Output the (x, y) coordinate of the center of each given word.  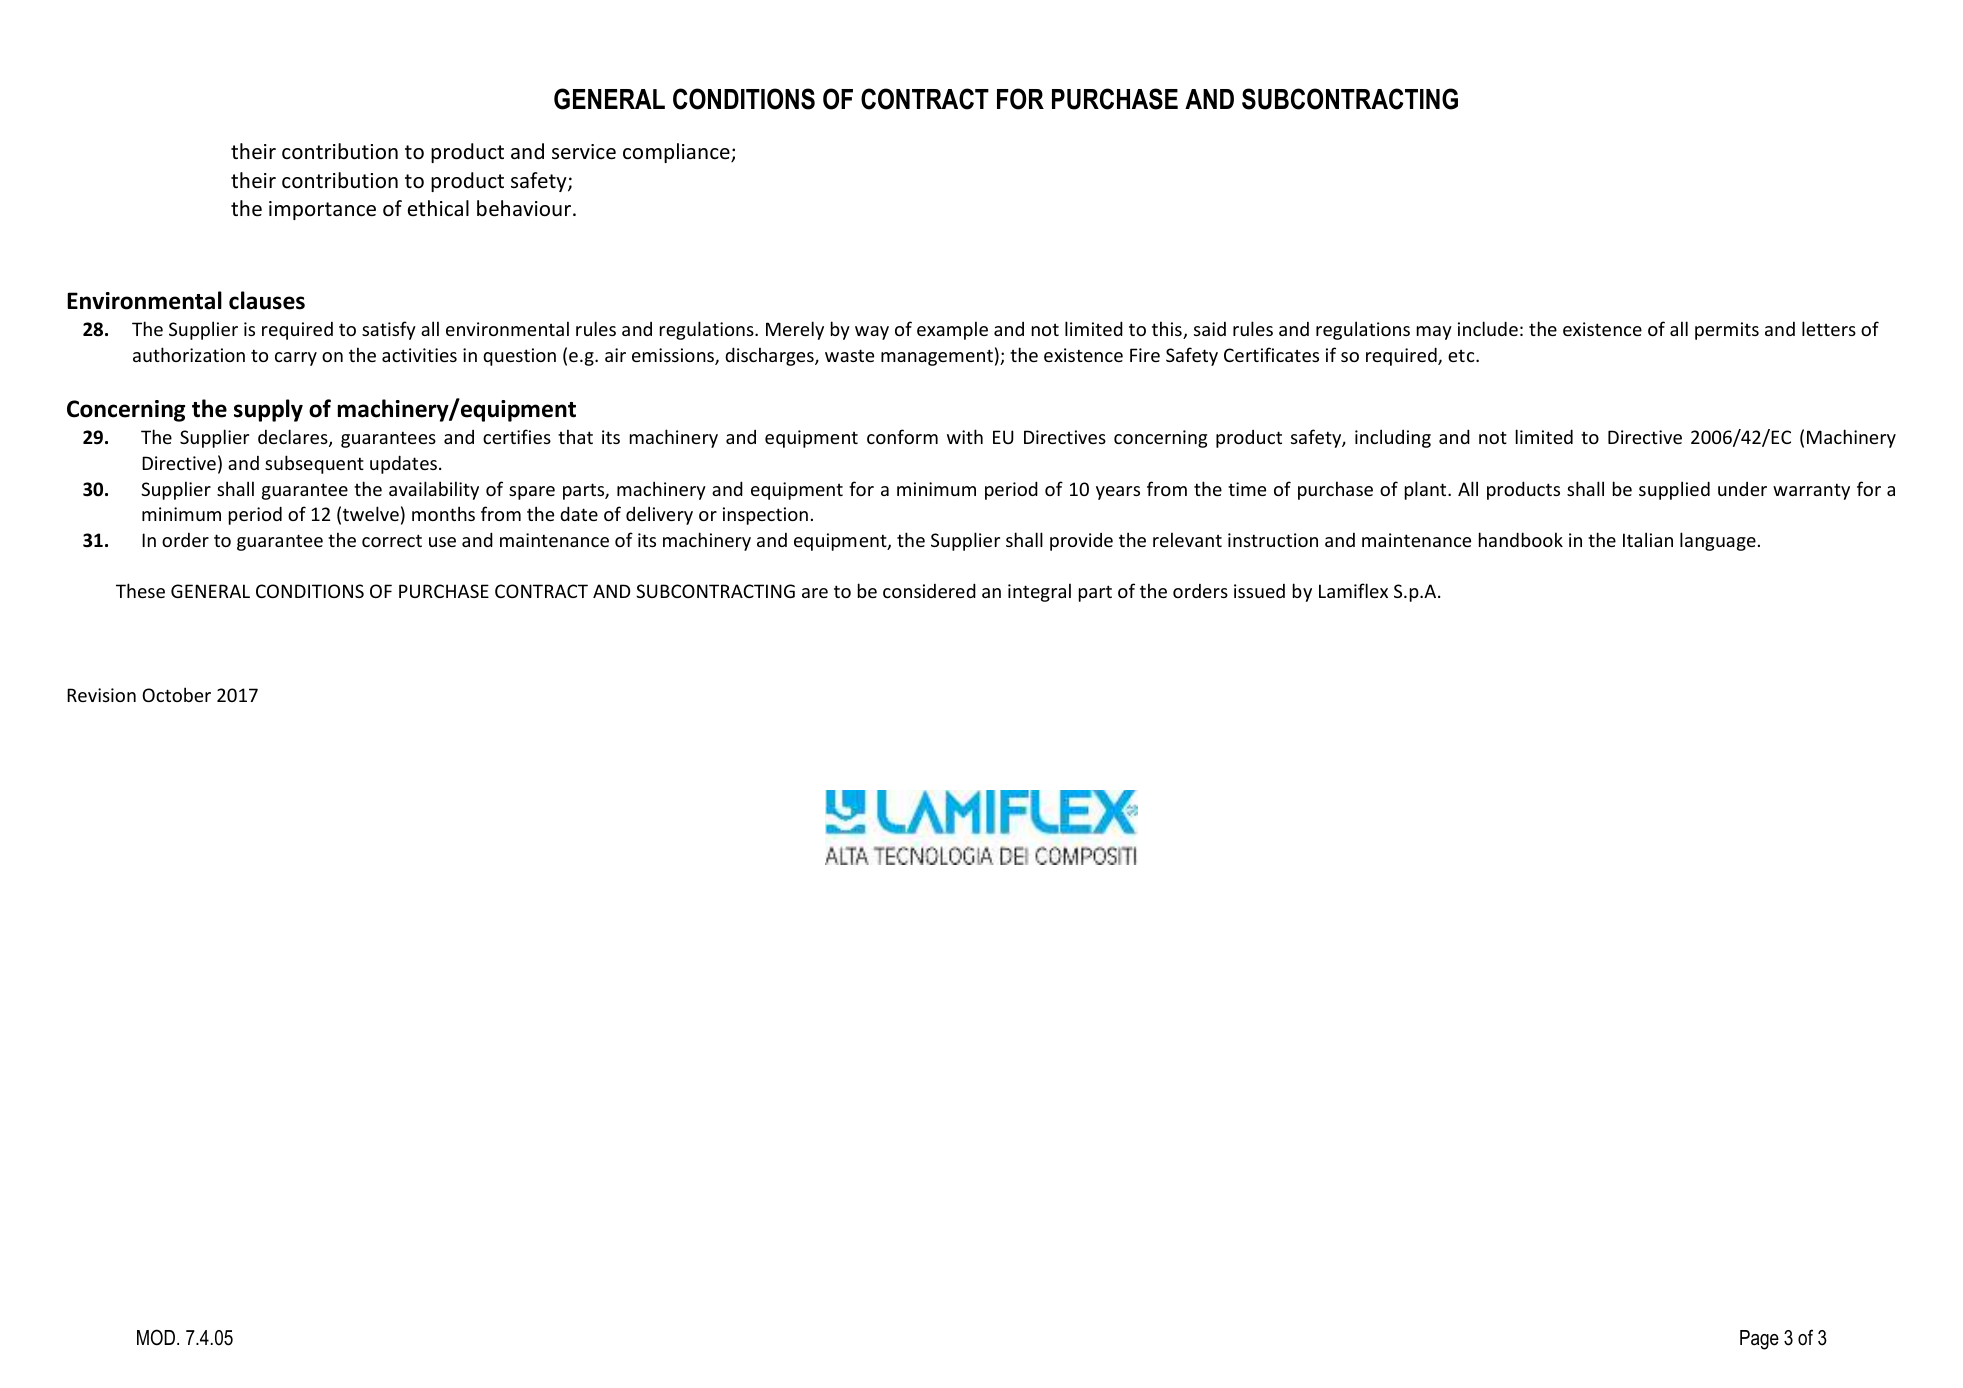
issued (1259, 591)
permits (1727, 331)
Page (1759, 1340)
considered (929, 590)
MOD (157, 1337)
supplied (1674, 490)
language (1718, 541)
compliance (677, 153)
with (965, 436)
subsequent (314, 464)
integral (1039, 592)
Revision (101, 695)
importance (322, 210)
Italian (1648, 539)
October (176, 694)
